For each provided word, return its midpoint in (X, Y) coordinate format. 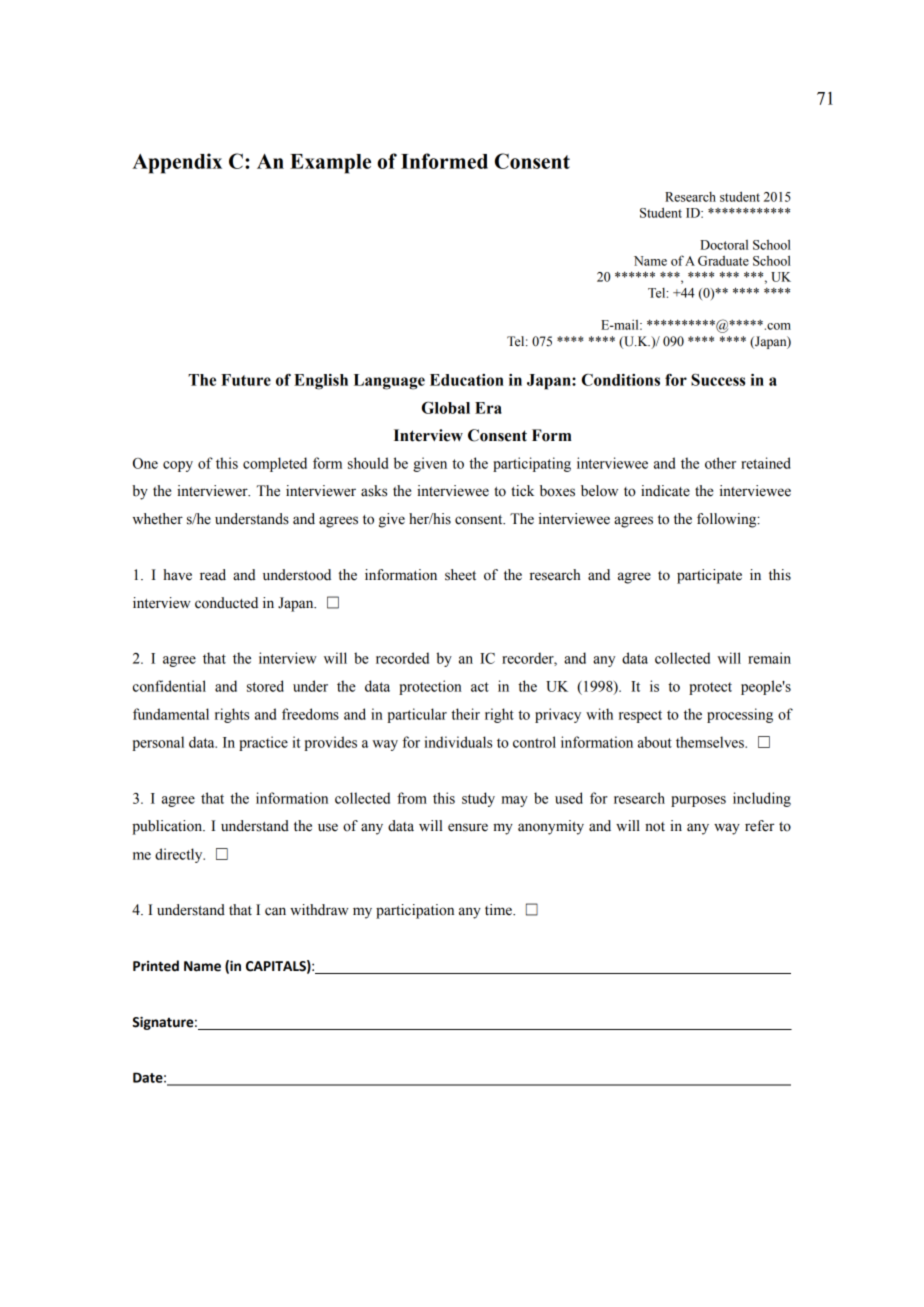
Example (330, 164)
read (213, 575)
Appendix (177, 163)
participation (415, 911)
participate (709, 576)
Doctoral (724, 245)
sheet (460, 575)
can (275, 911)
